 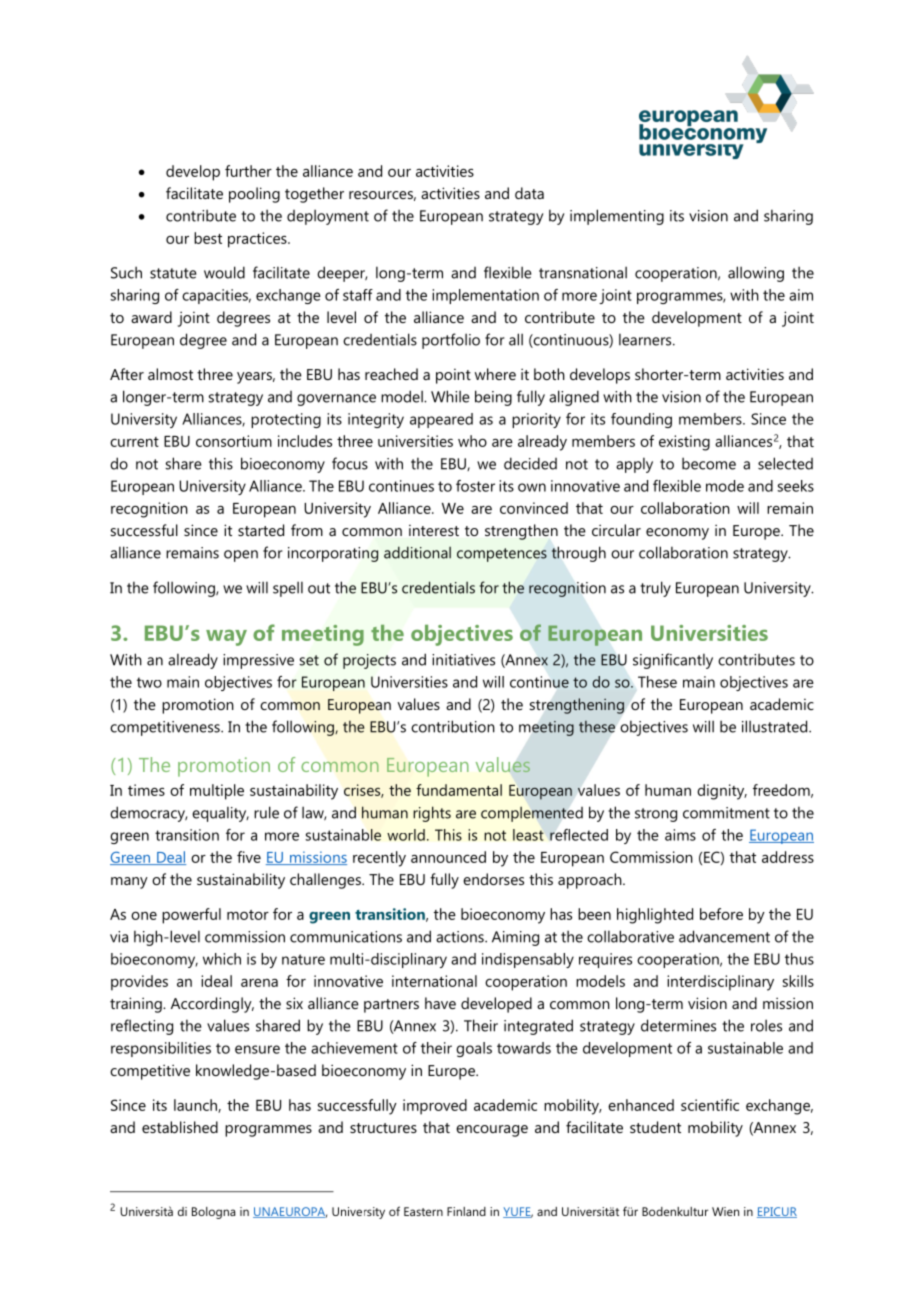 I want to click on aims, so click(x=680, y=835).
